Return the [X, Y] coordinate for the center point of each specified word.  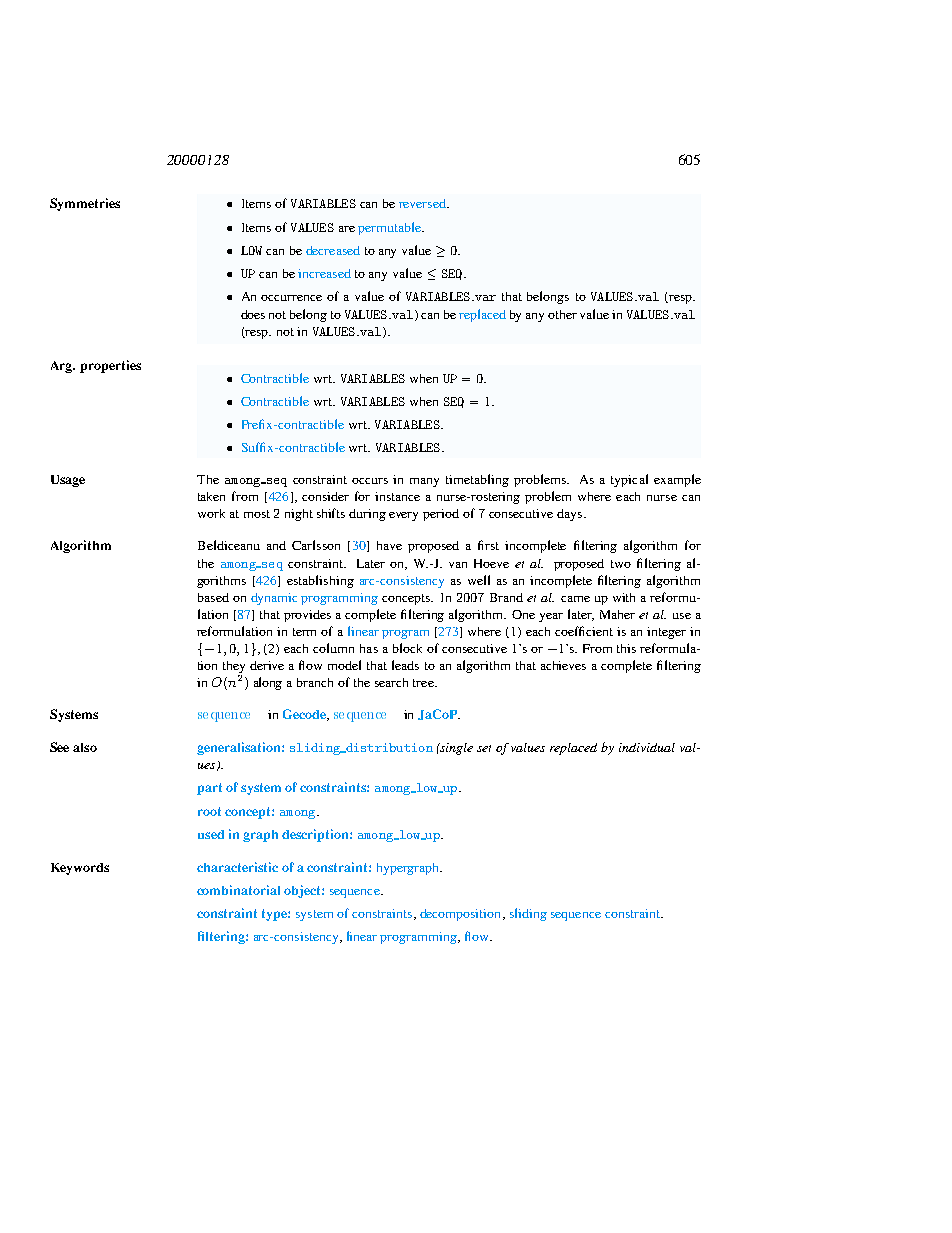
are [347, 229]
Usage [68, 481]
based [213, 597]
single [455, 749]
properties [110, 366]
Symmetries [85, 204]
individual [647, 747]
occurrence [291, 298]
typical [629, 480]
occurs [370, 481]
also [85, 747]
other [562, 314]
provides [307, 616]
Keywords [80, 869]
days [571, 515]
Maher [617, 614]
